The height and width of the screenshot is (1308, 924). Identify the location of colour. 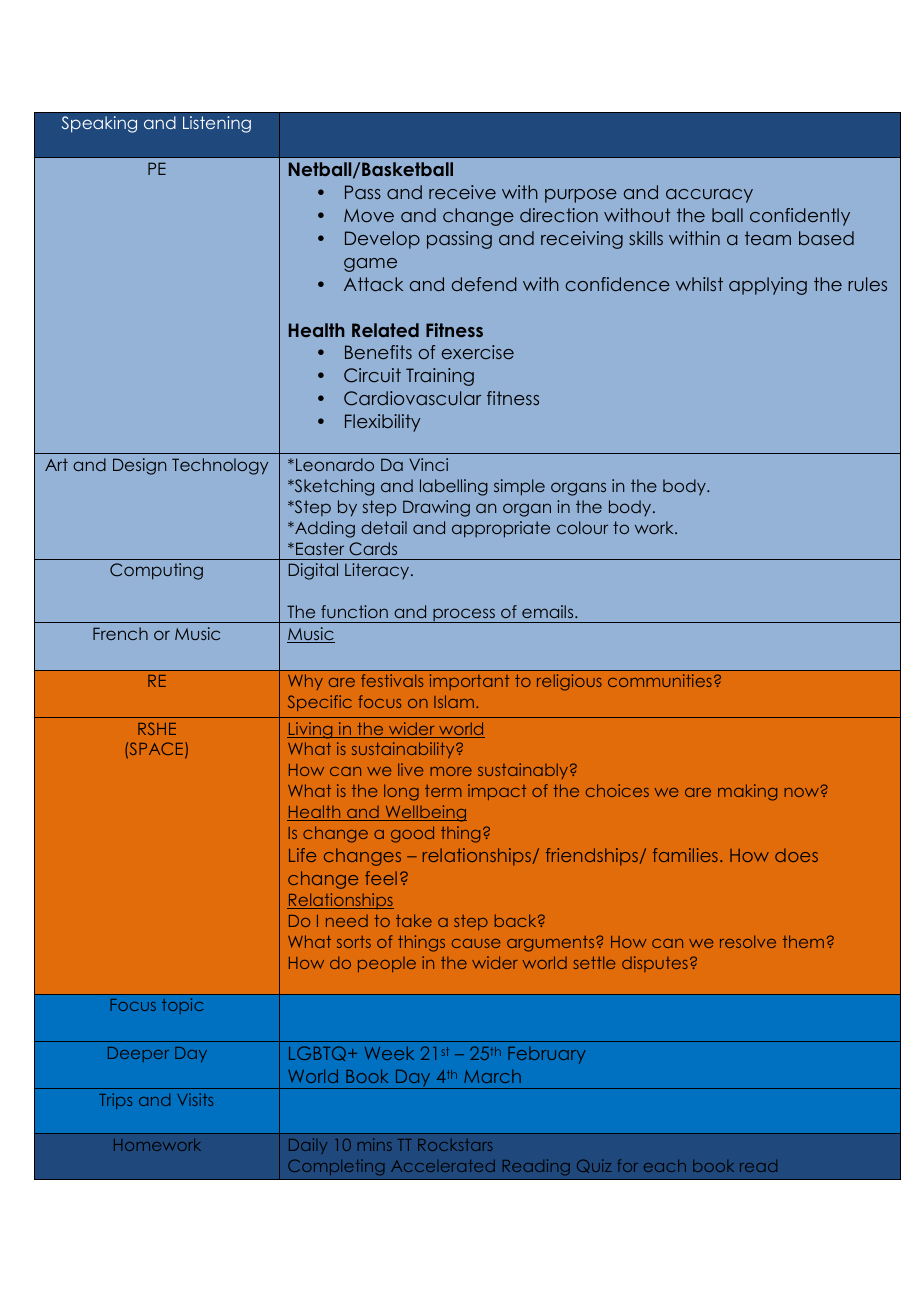
(582, 527).
